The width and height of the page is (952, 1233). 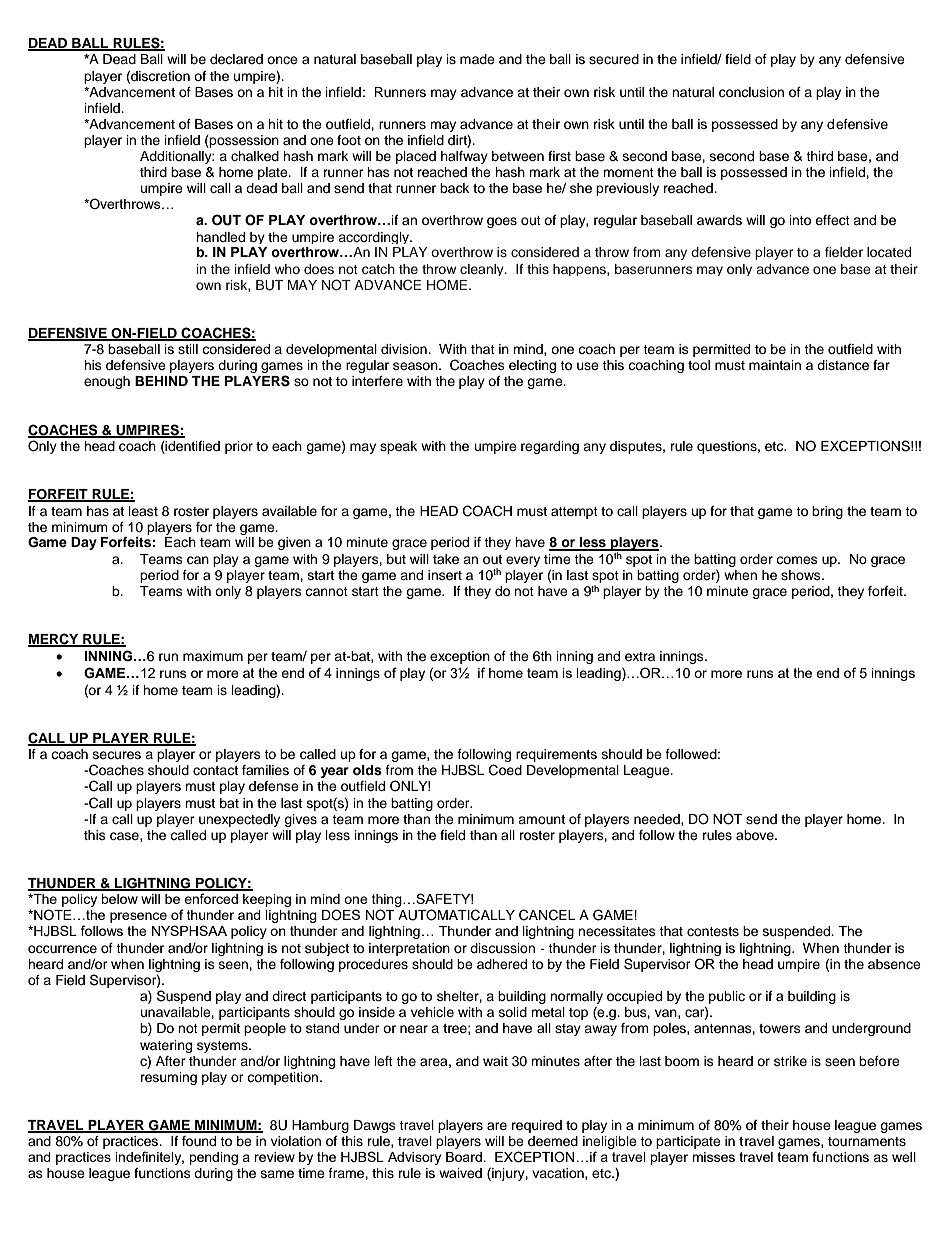 I want to click on least, so click(x=143, y=511).
